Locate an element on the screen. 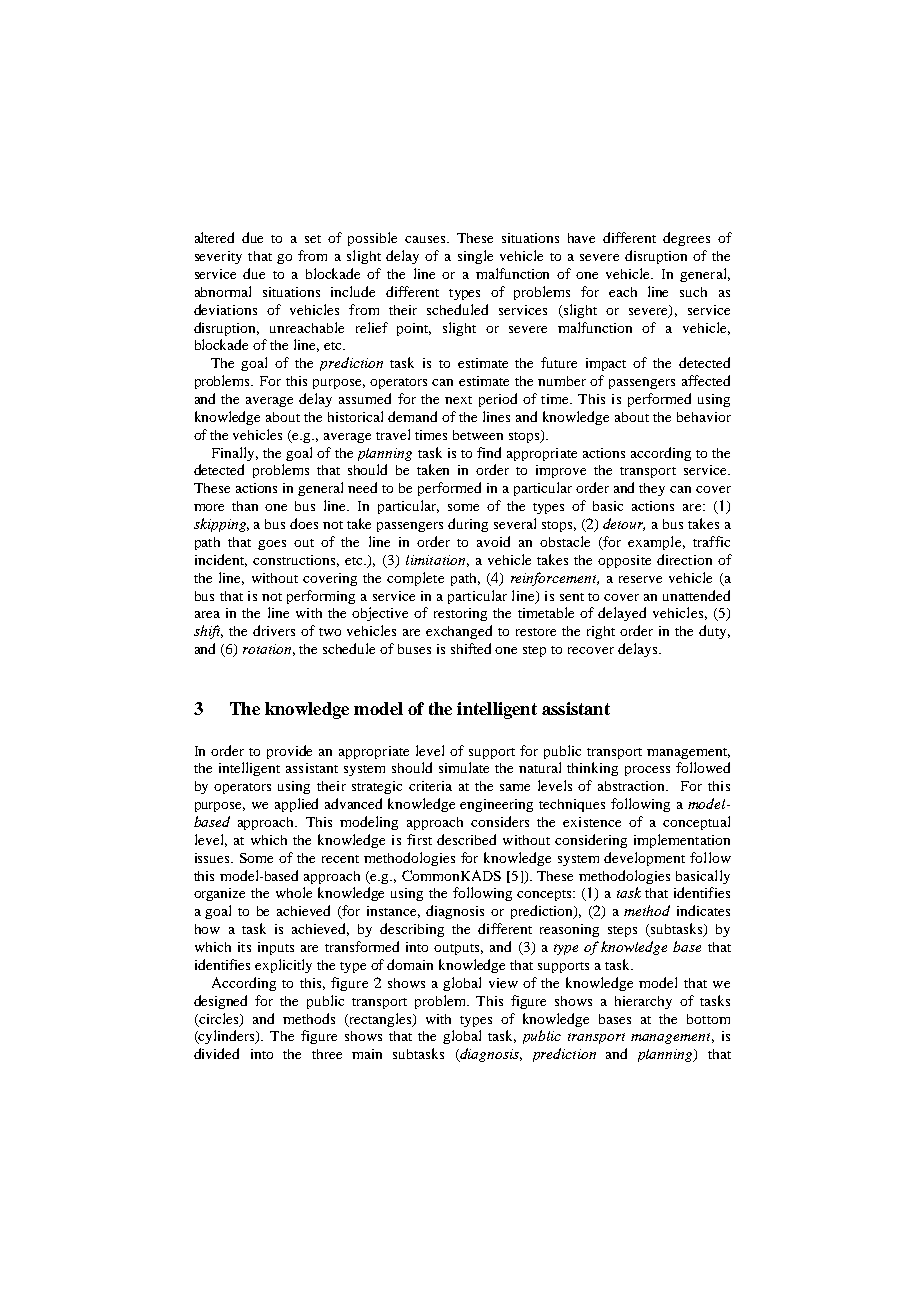  degrees is located at coordinates (686, 239).
